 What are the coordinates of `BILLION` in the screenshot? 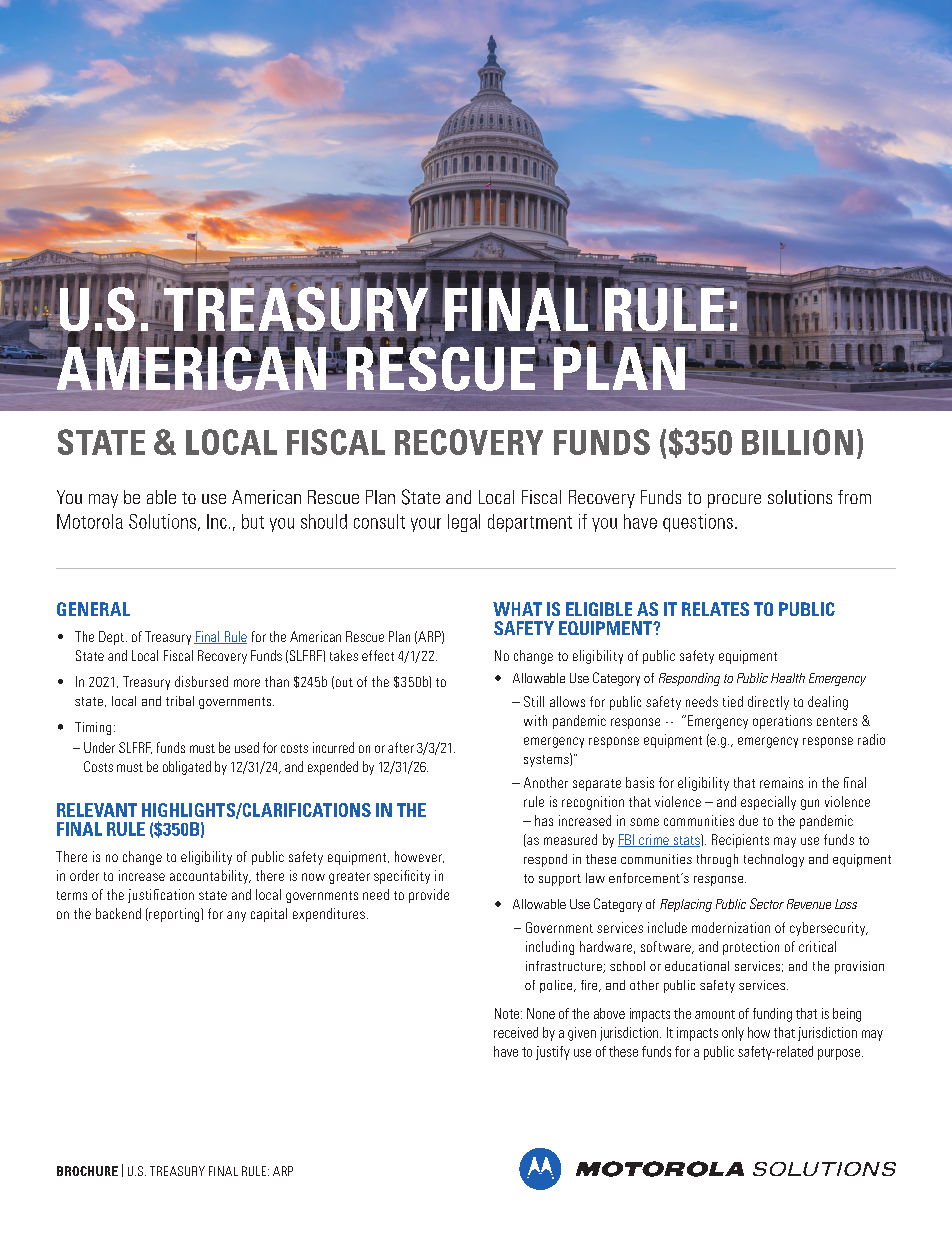 It's located at (797, 442).
